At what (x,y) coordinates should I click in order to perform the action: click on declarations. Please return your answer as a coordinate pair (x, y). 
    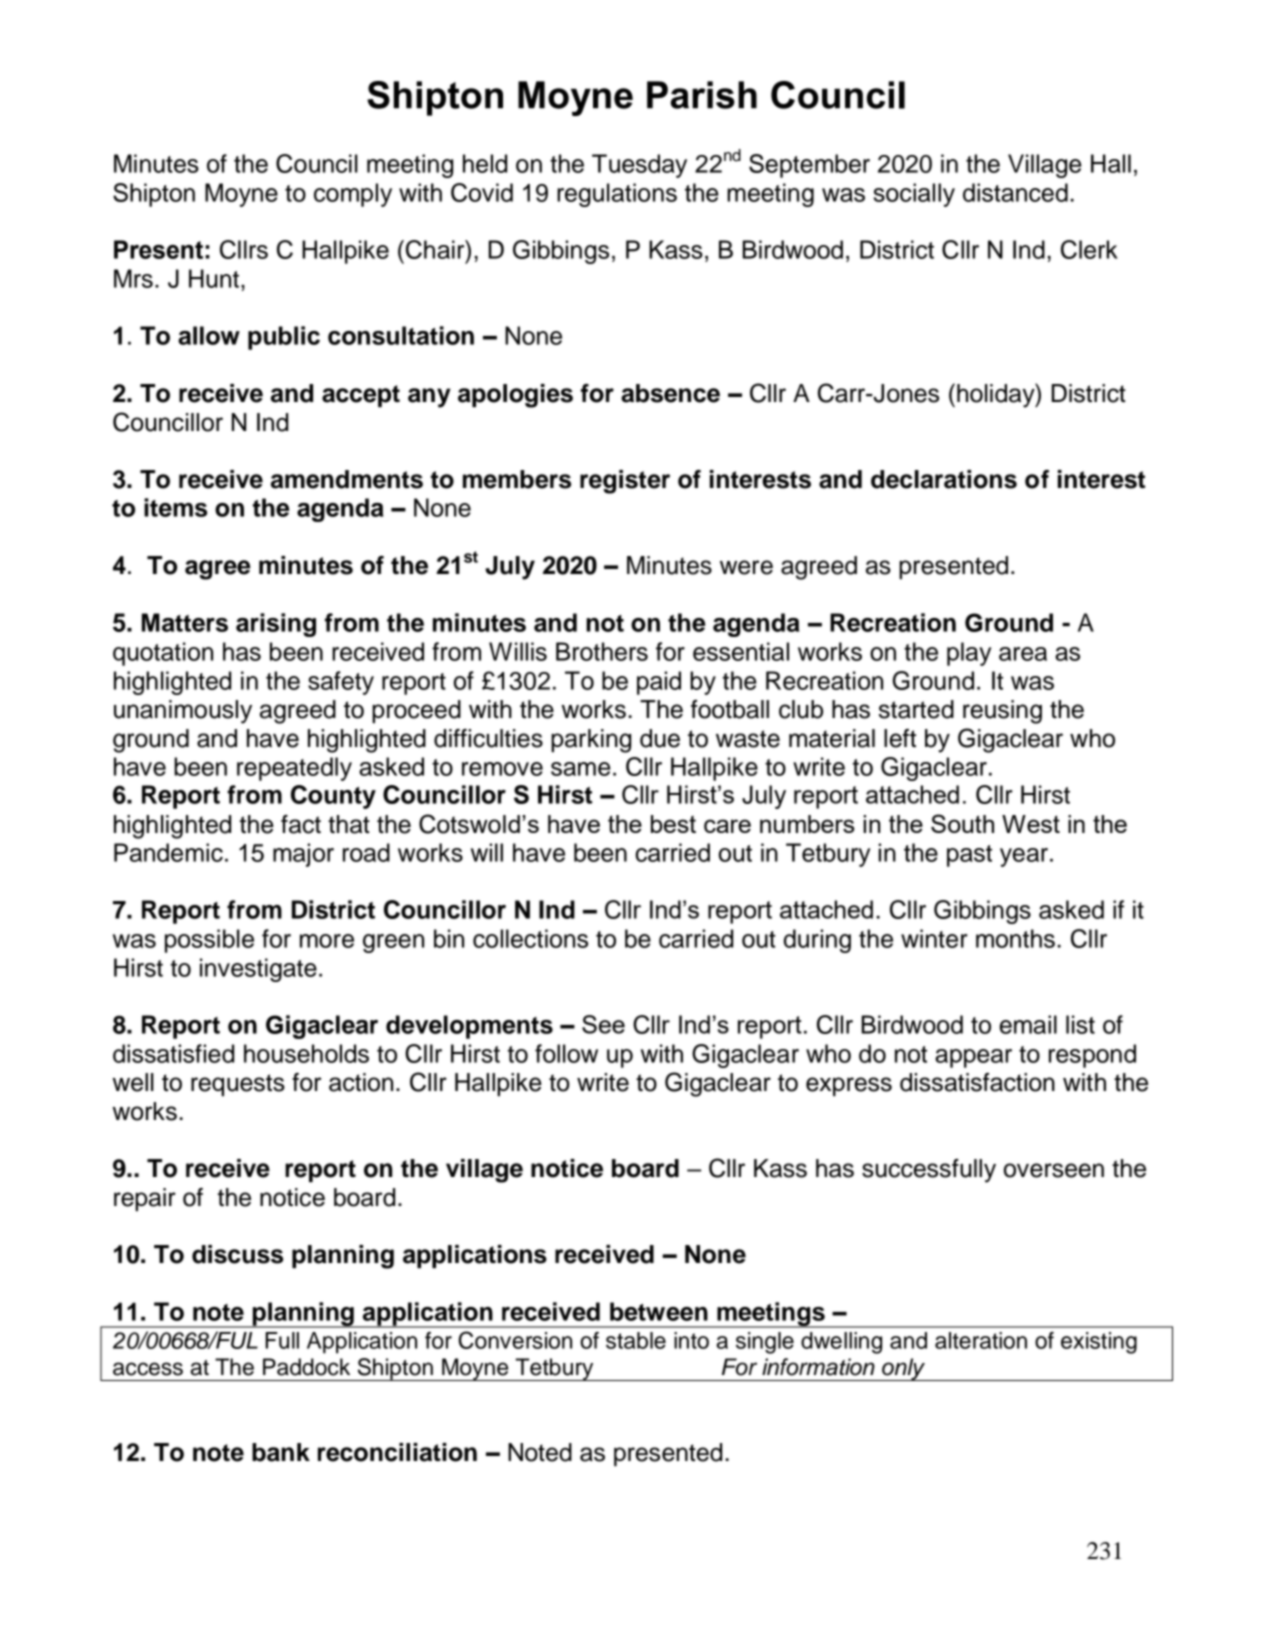
    Looking at the image, I should click on (944, 479).
